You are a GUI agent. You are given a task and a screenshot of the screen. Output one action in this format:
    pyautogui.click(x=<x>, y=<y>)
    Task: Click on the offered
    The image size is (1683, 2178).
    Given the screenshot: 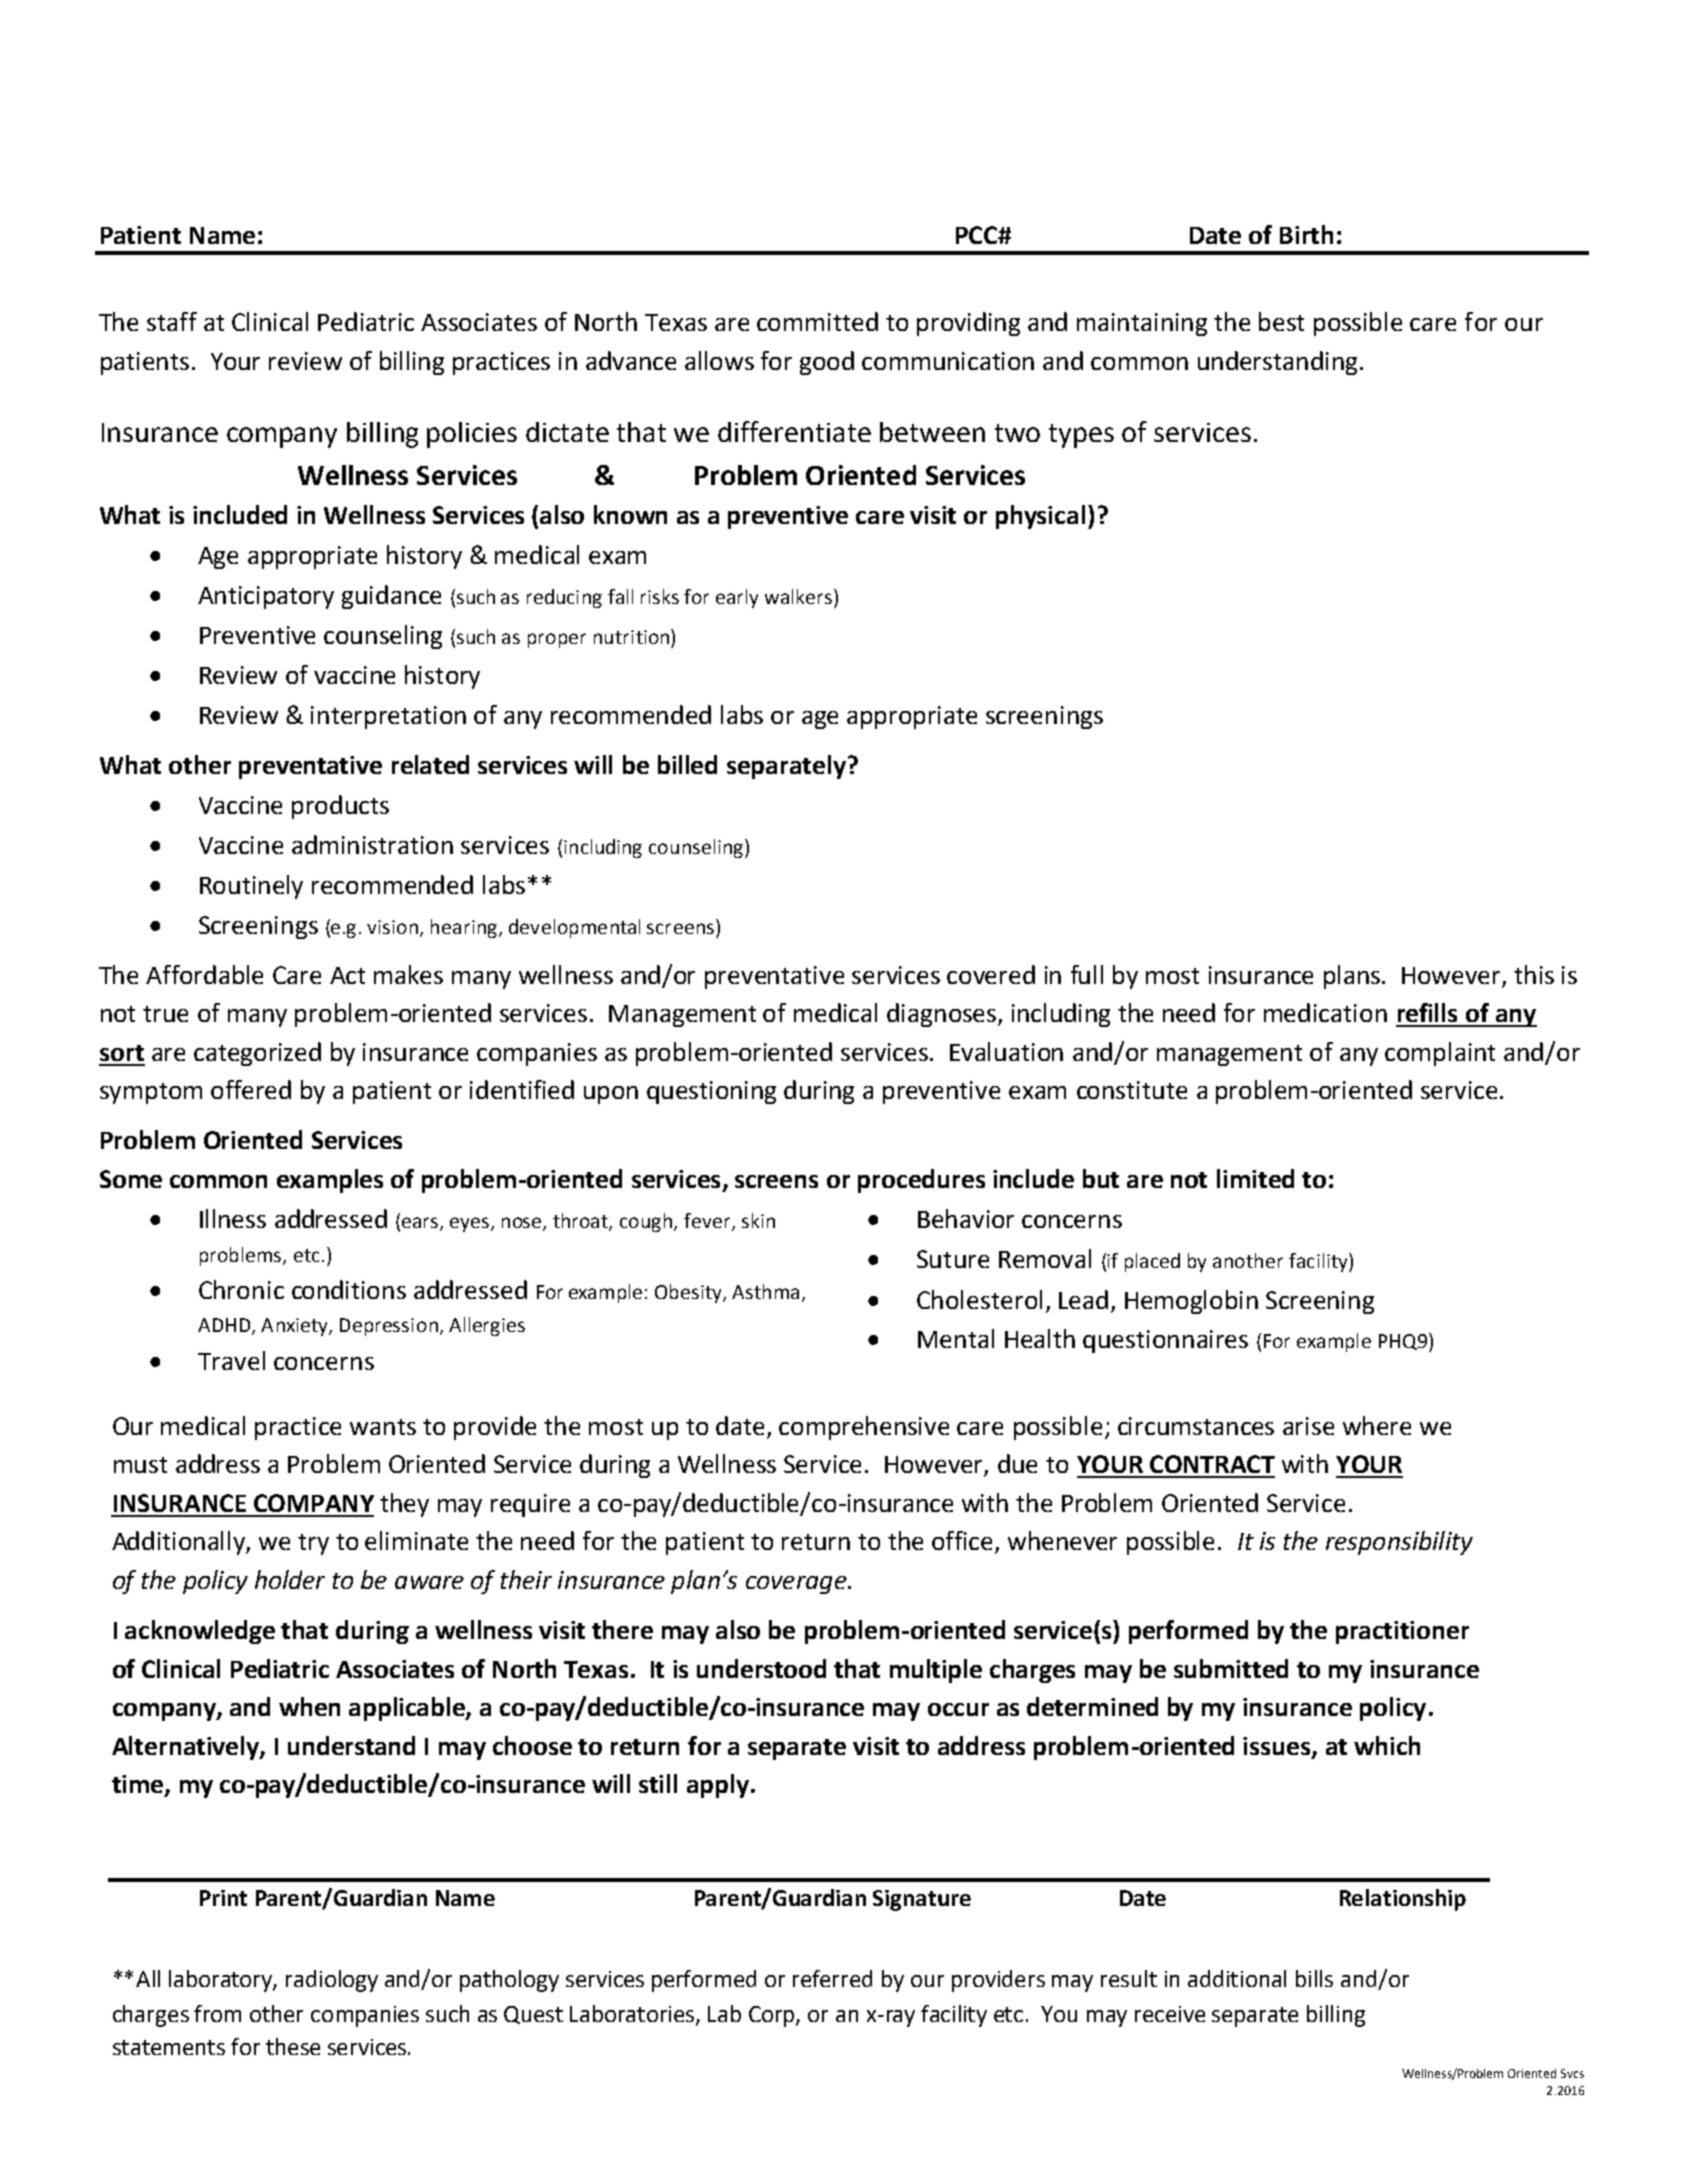 What is the action you would take?
    pyautogui.click(x=251, y=1089)
